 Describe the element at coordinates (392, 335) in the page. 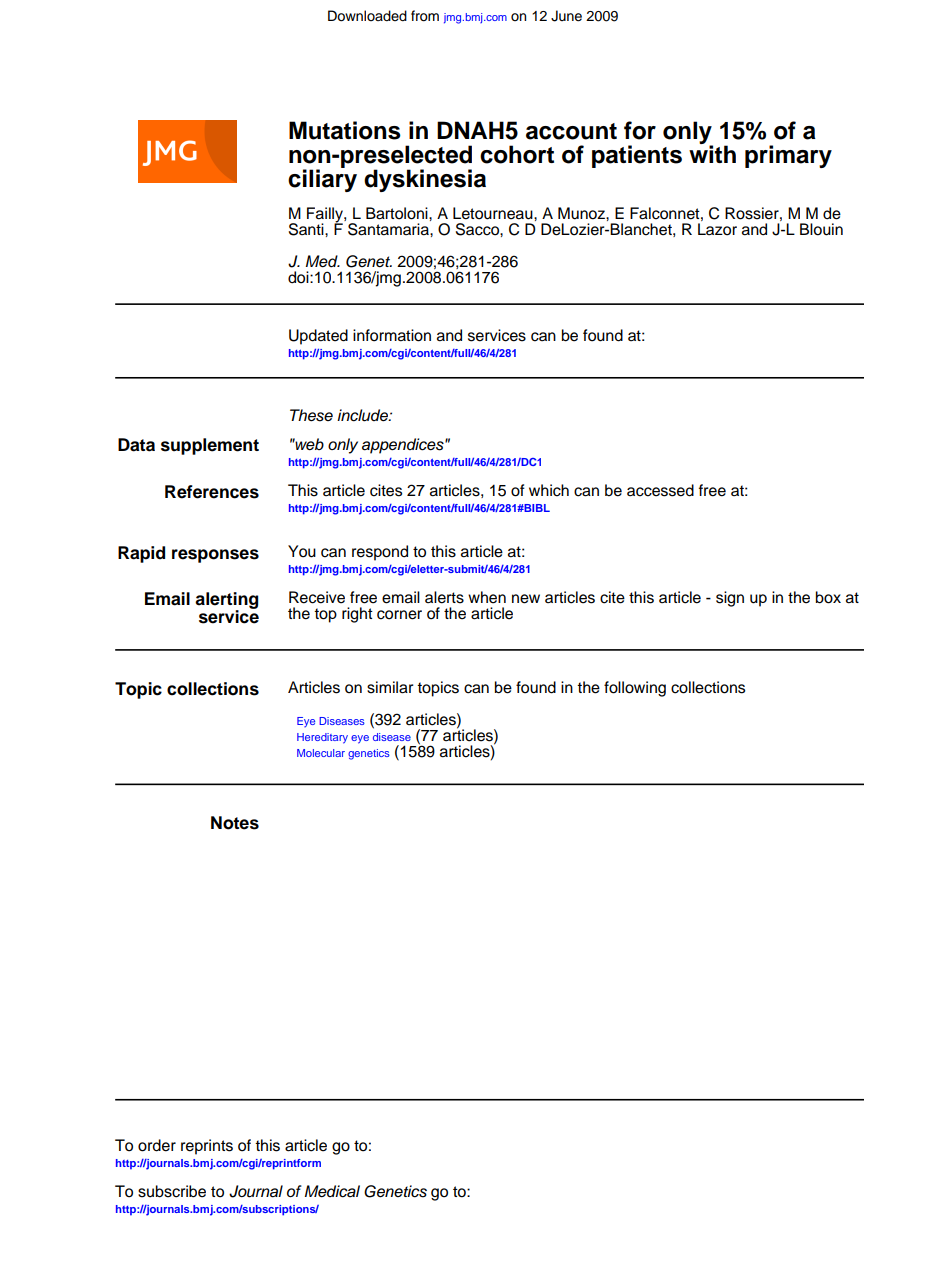

I see `information` at that location.
